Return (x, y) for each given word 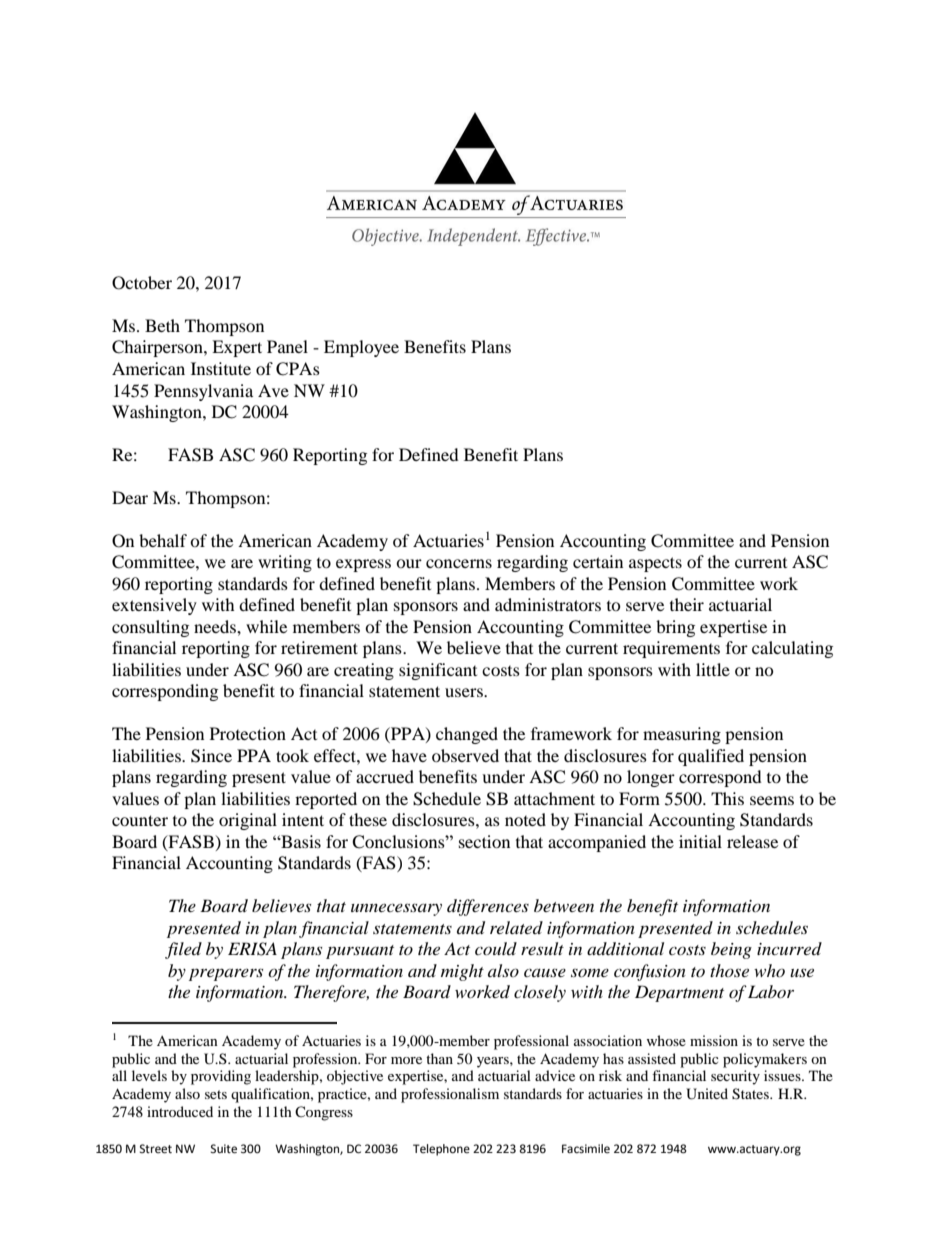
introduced (180, 1111)
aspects (655, 564)
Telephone (441, 1150)
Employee (361, 348)
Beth (162, 325)
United (707, 1094)
